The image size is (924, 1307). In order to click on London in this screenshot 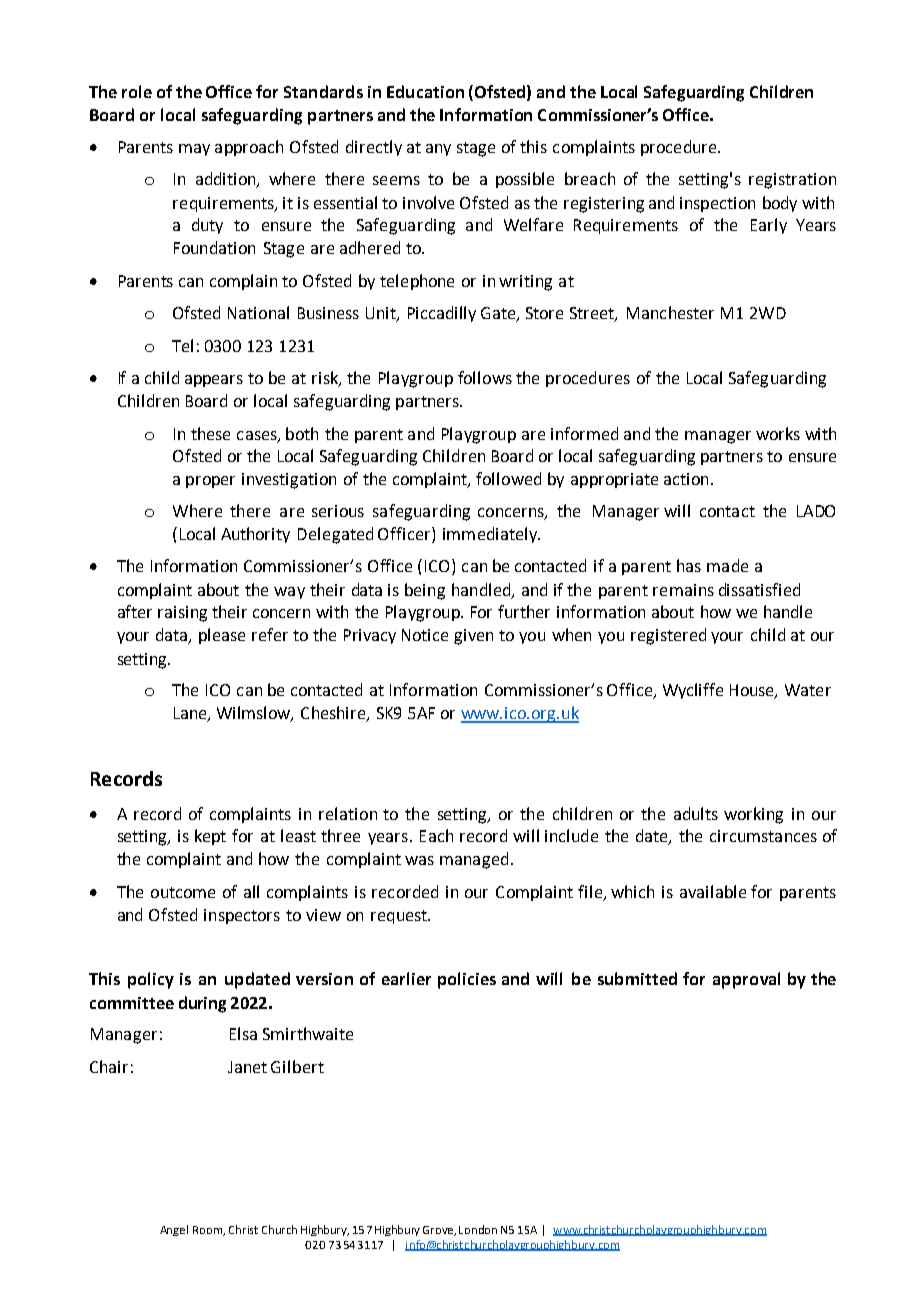, I will do `click(478, 1229)`.
